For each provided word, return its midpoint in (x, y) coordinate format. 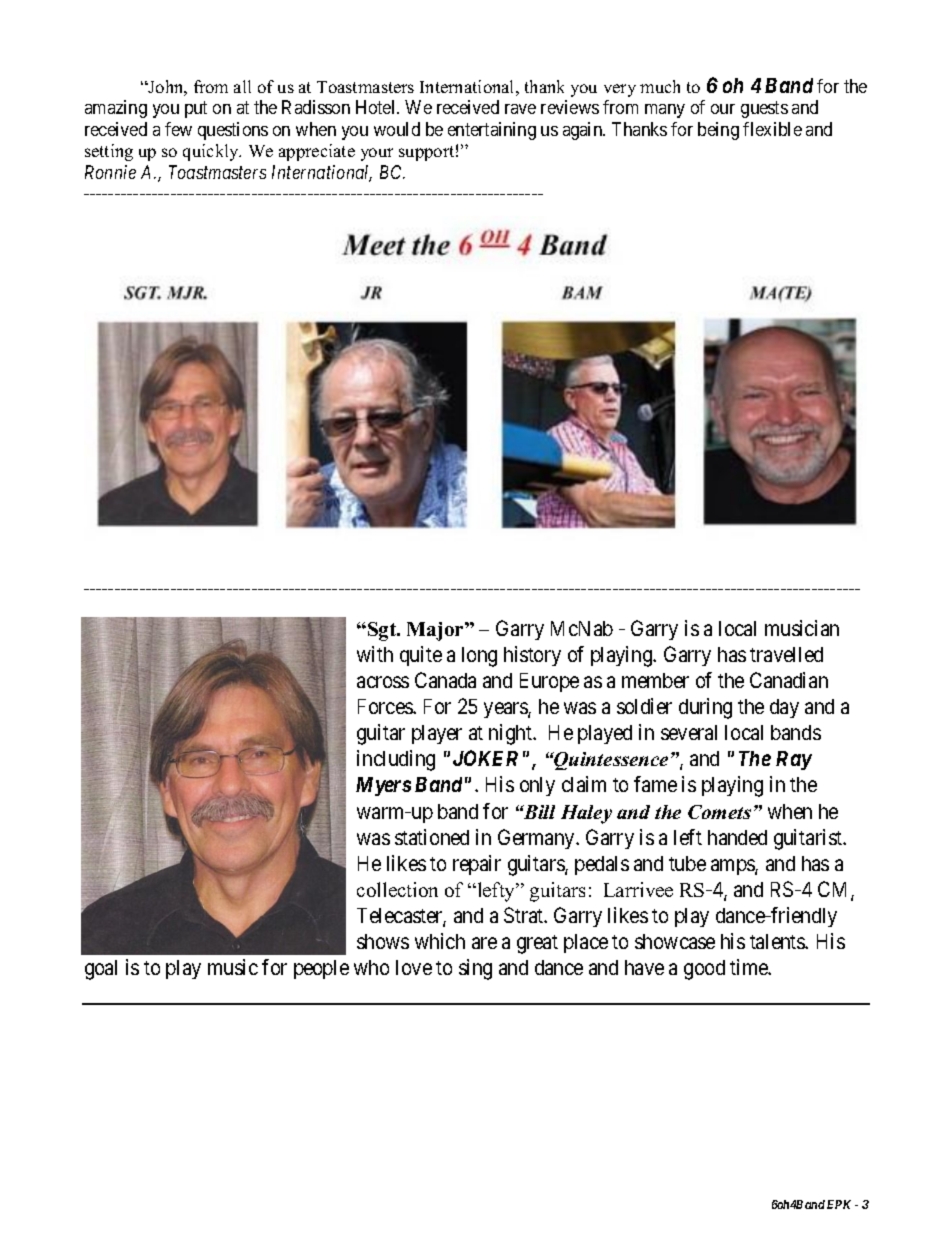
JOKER (485, 758)
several (689, 732)
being (718, 131)
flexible (772, 129)
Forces (386, 706)
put (196, 110)
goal (101, 970)
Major (436, 631)
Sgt (383, 631)
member (655, 680)
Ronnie (110, 172)
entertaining (492, 131)
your (377, 154)
